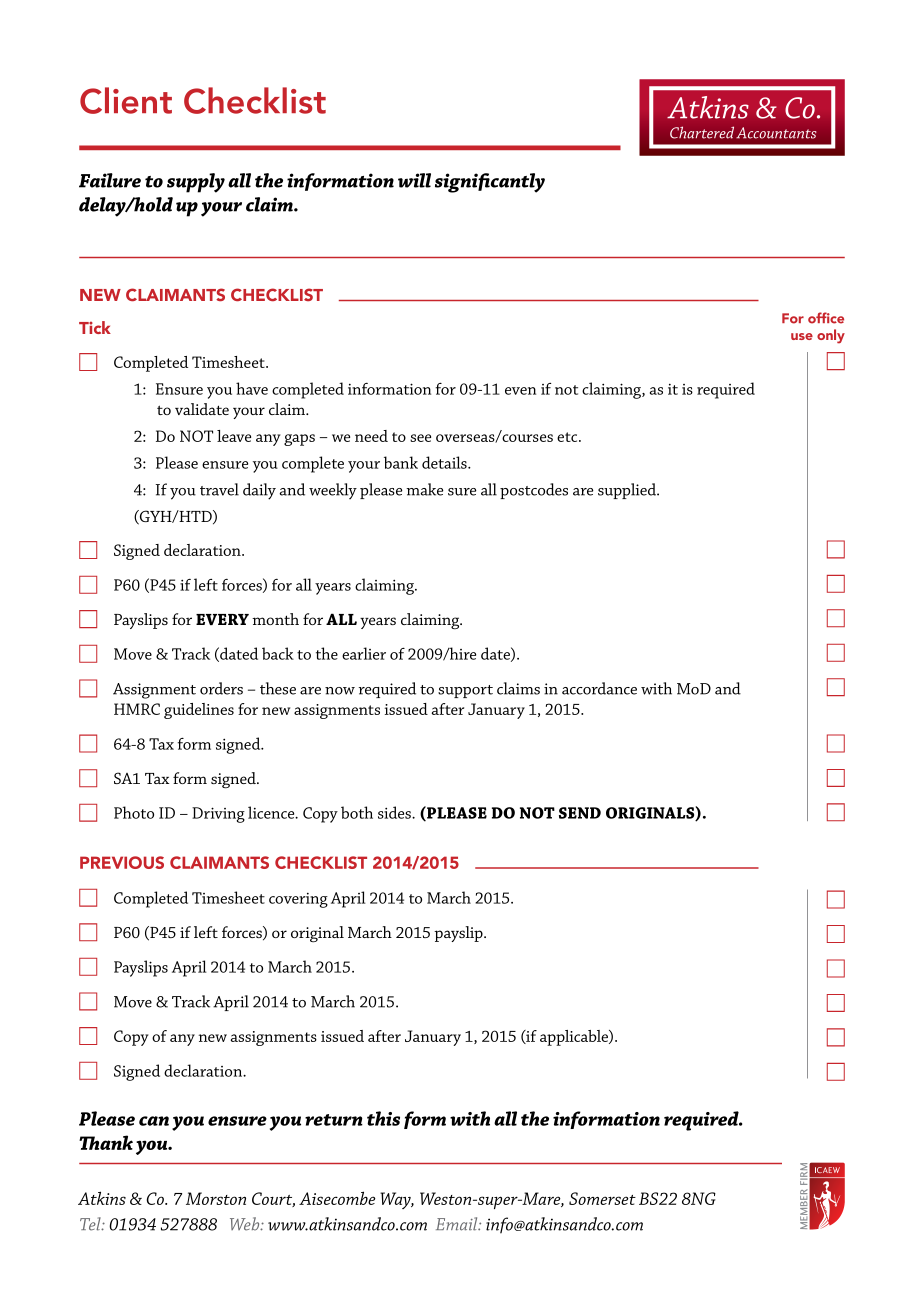  I want to click on supply, so click(196, 183).
